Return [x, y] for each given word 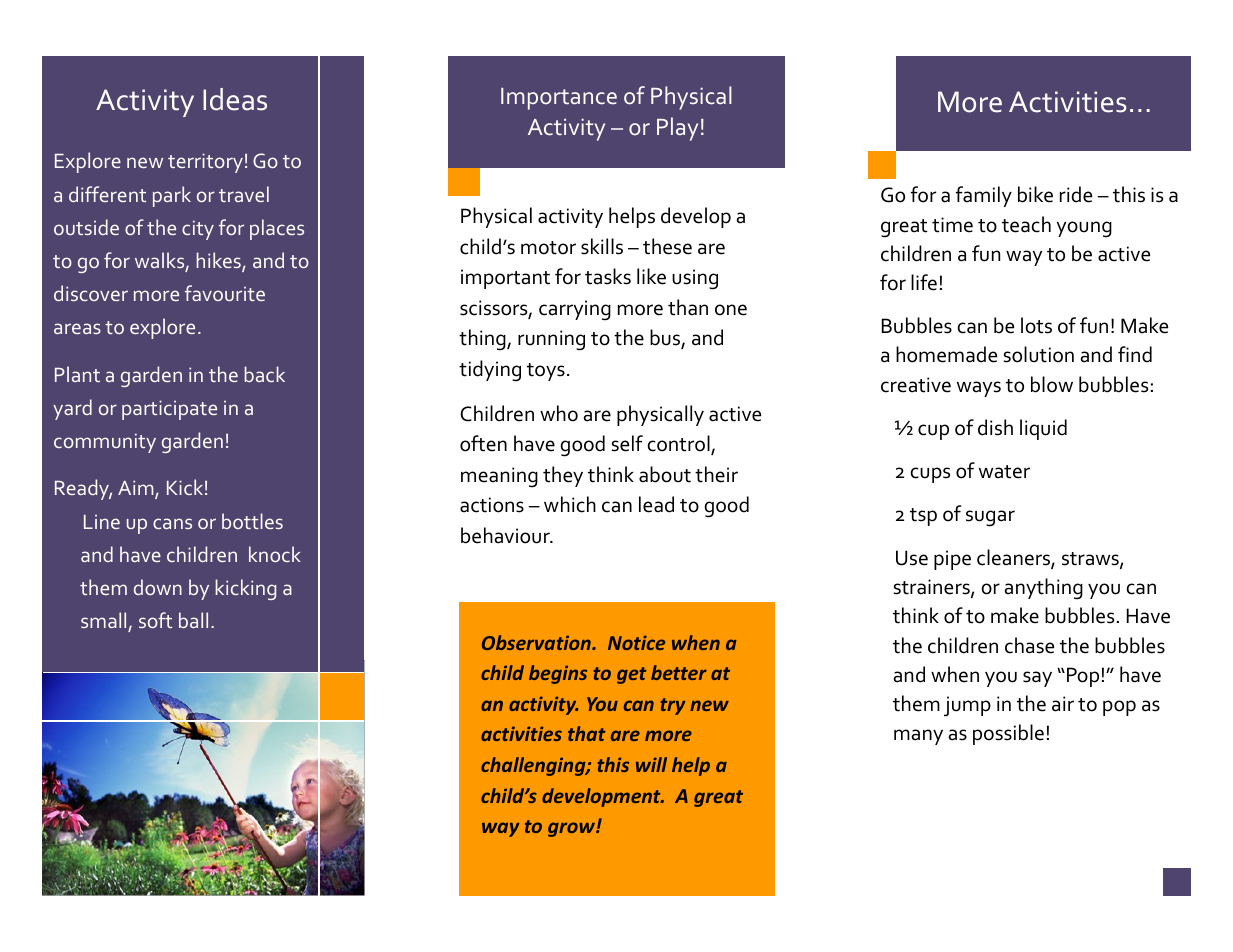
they [563, 476]
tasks [608, 276]
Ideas [235, 99]
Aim [137, 489]
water [1004, 472]
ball [193, 620]
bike [1035, 194]
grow [572, 829]
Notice [636, 642]
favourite [225, 293]
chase [1029, 645]
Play [677, 129]
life [924, 282]
